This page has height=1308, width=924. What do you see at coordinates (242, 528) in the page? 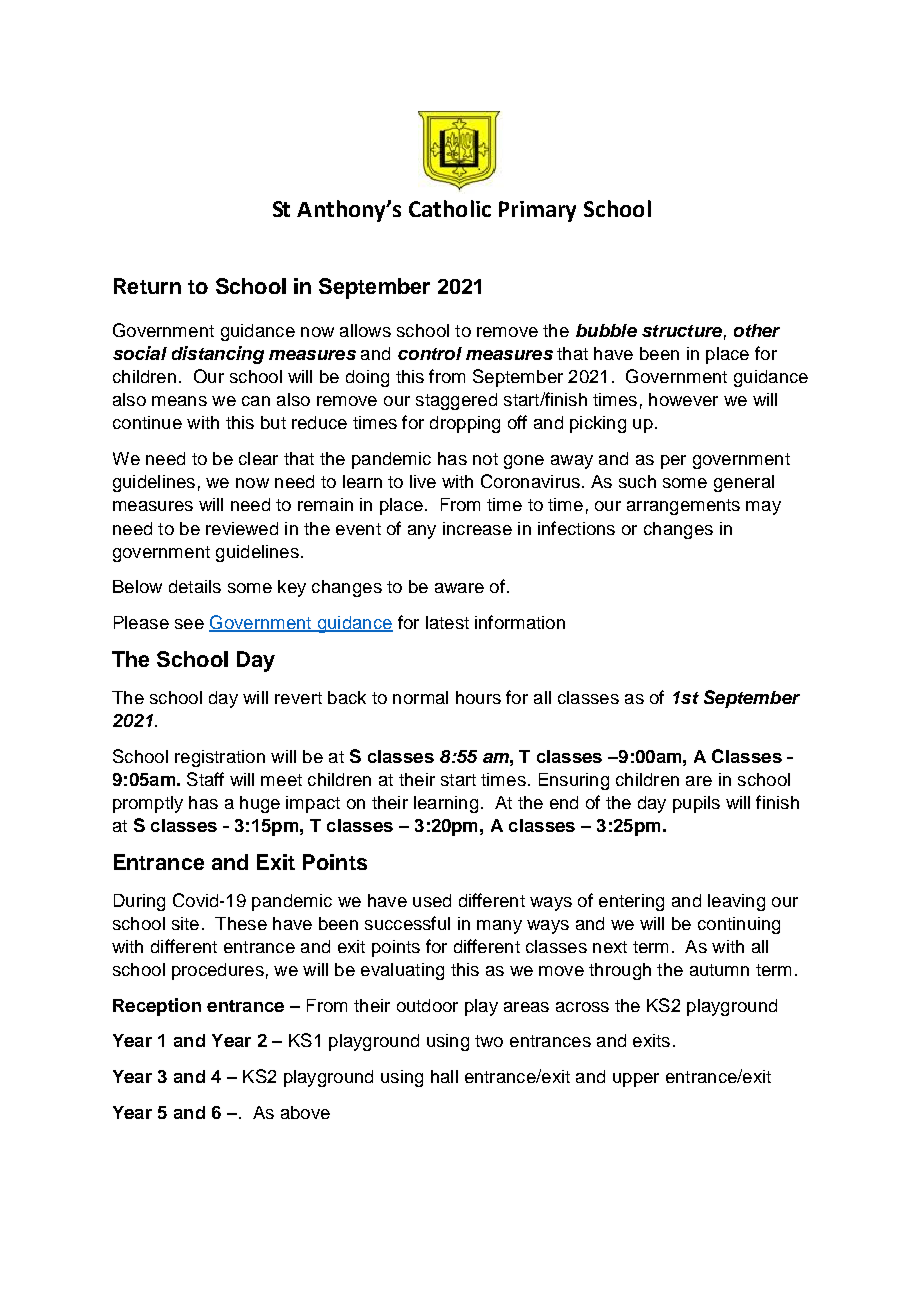
I see `reviewed` at bounding box center [242, 528].
